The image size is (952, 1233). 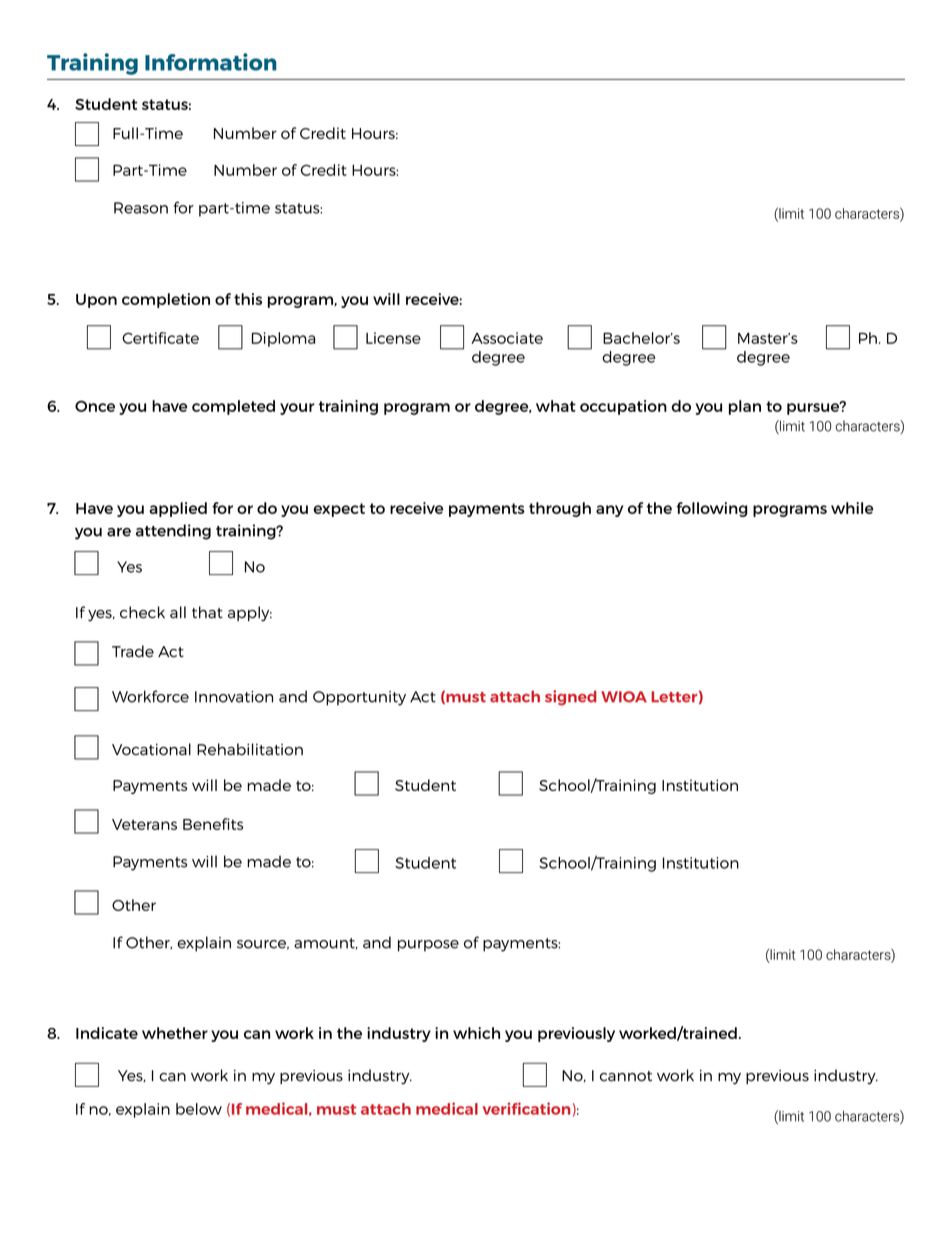 I want to click on all, so click(x=178, y=612).
